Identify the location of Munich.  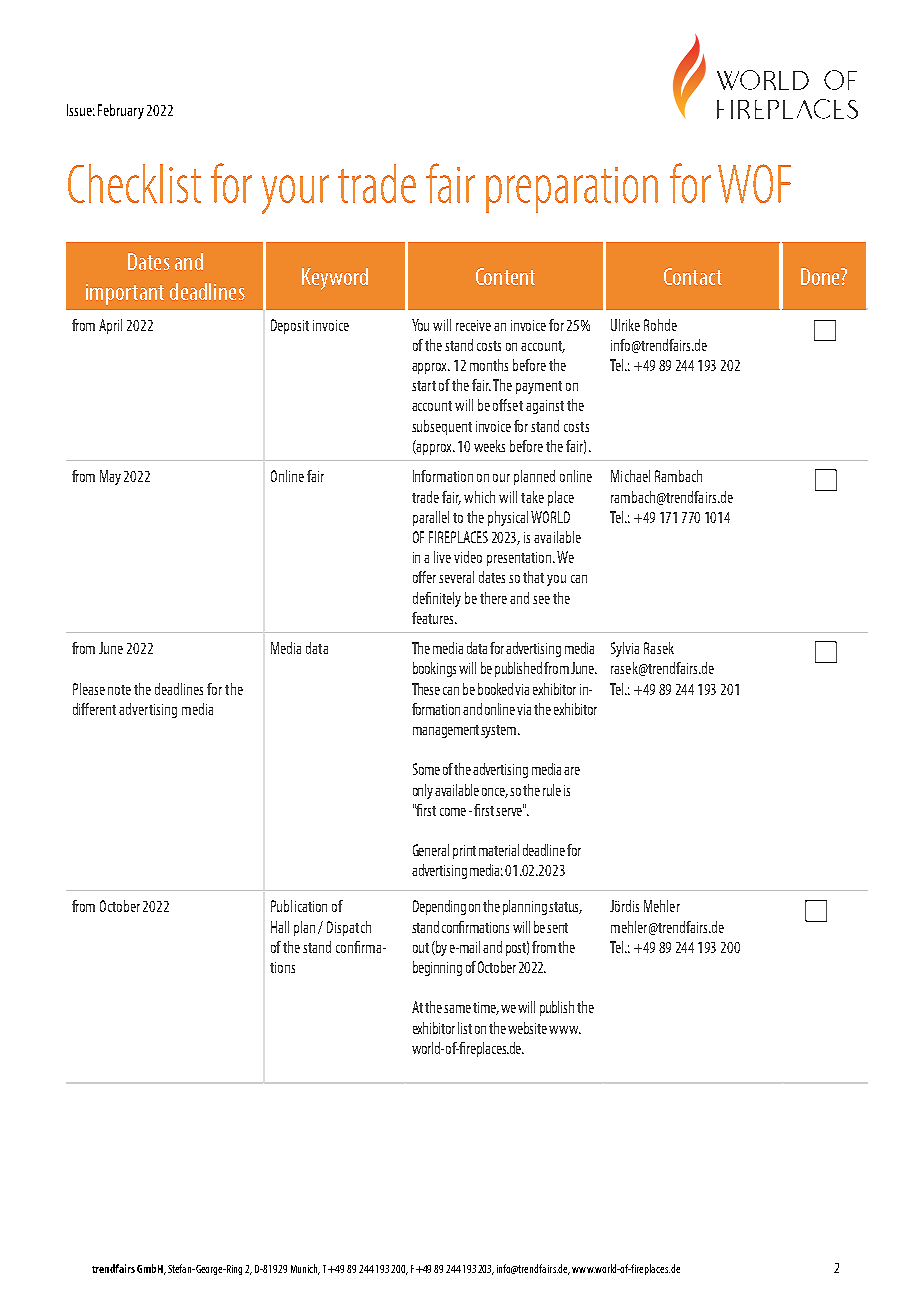
(305, 1269).
